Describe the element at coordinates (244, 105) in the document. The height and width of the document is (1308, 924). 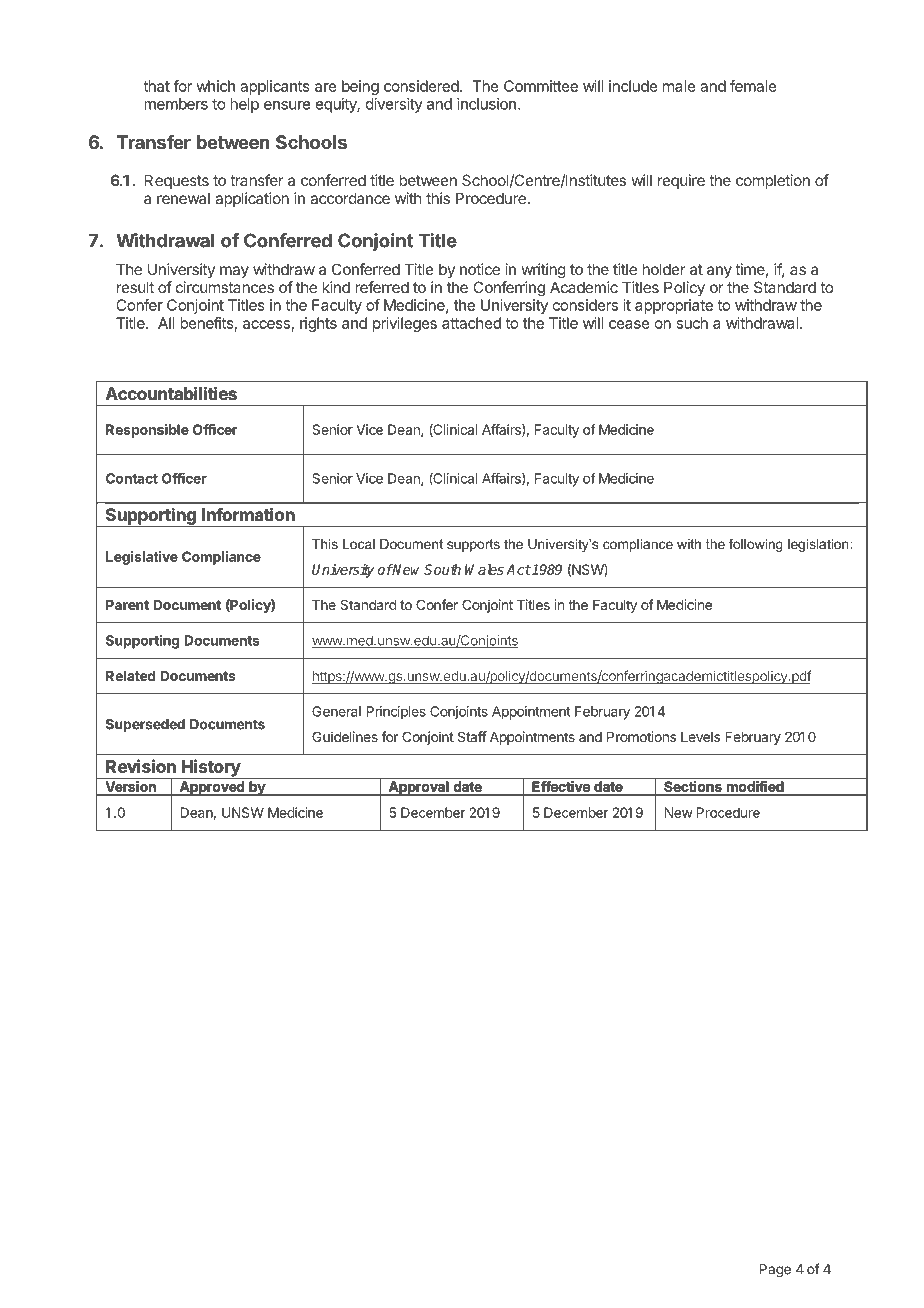
I see `help` at that location.
